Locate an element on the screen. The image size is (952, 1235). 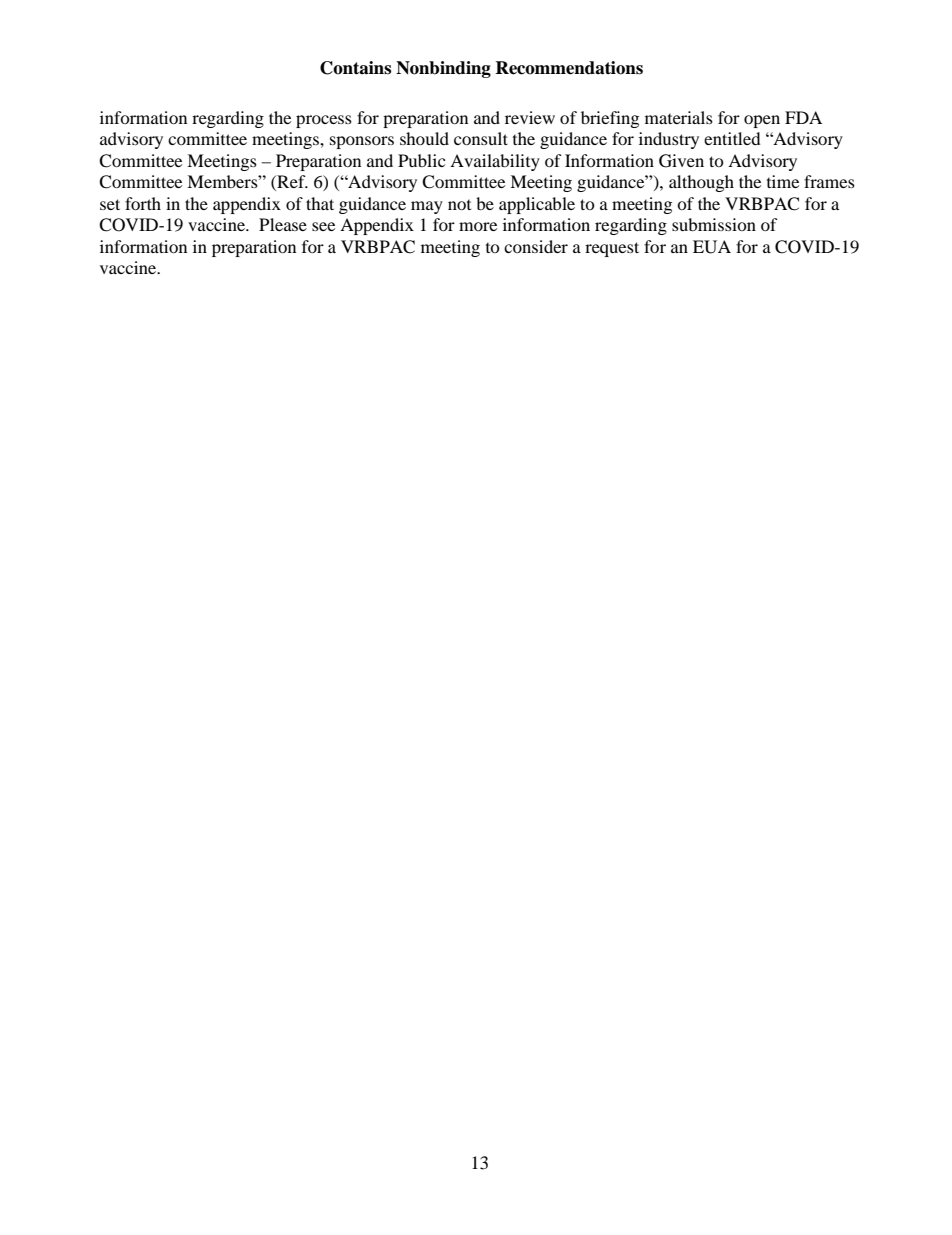
FDA is located at coordinates (803, 117).
